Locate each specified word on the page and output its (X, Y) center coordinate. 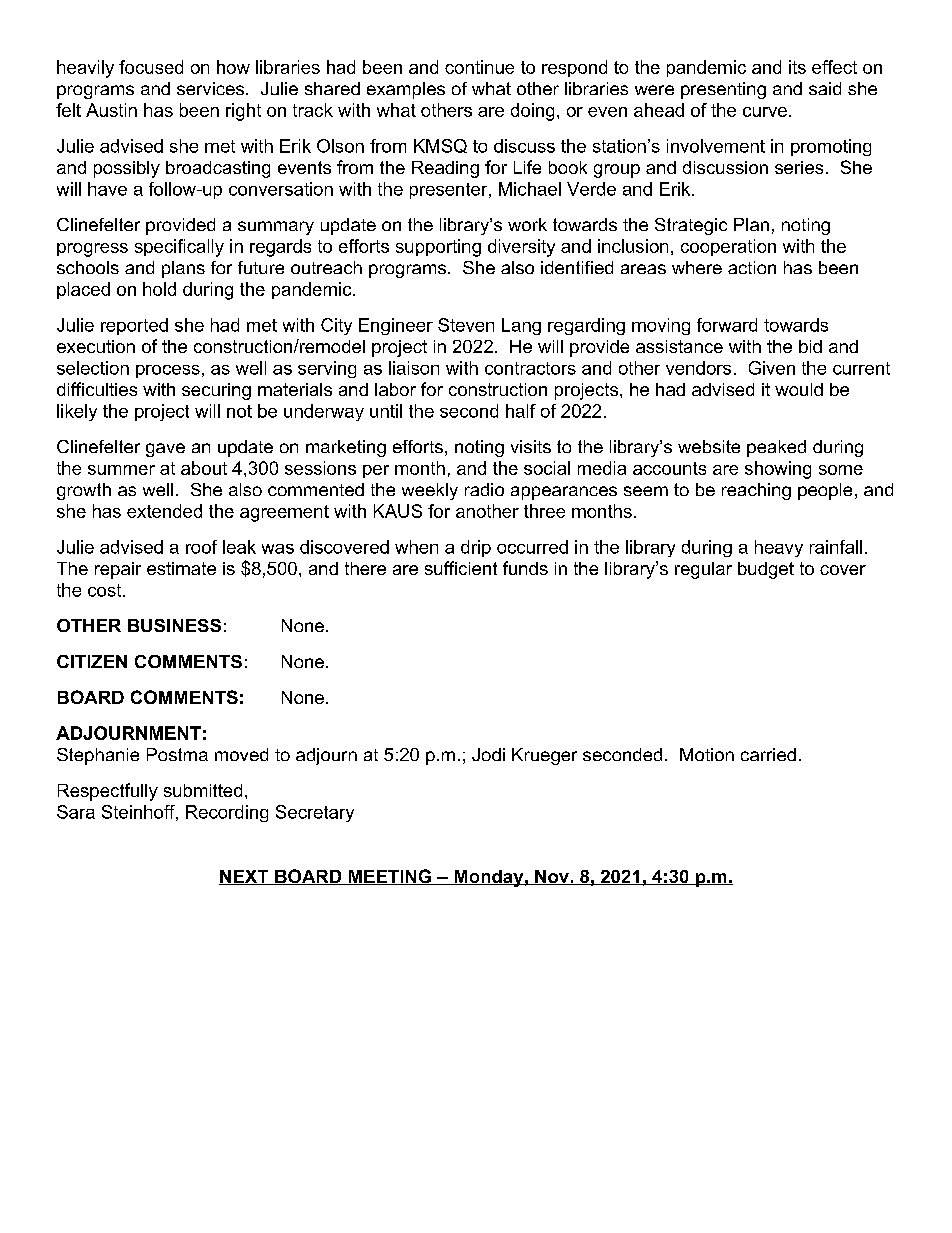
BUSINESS (174, 625)
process (168, 371)
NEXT (245, 877)
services (210, 88)
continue (479, 67)
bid (810, 346)
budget (766, 570)
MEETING (390, 877)
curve (765, 112)
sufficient (461, 568)
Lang (521, 326)
